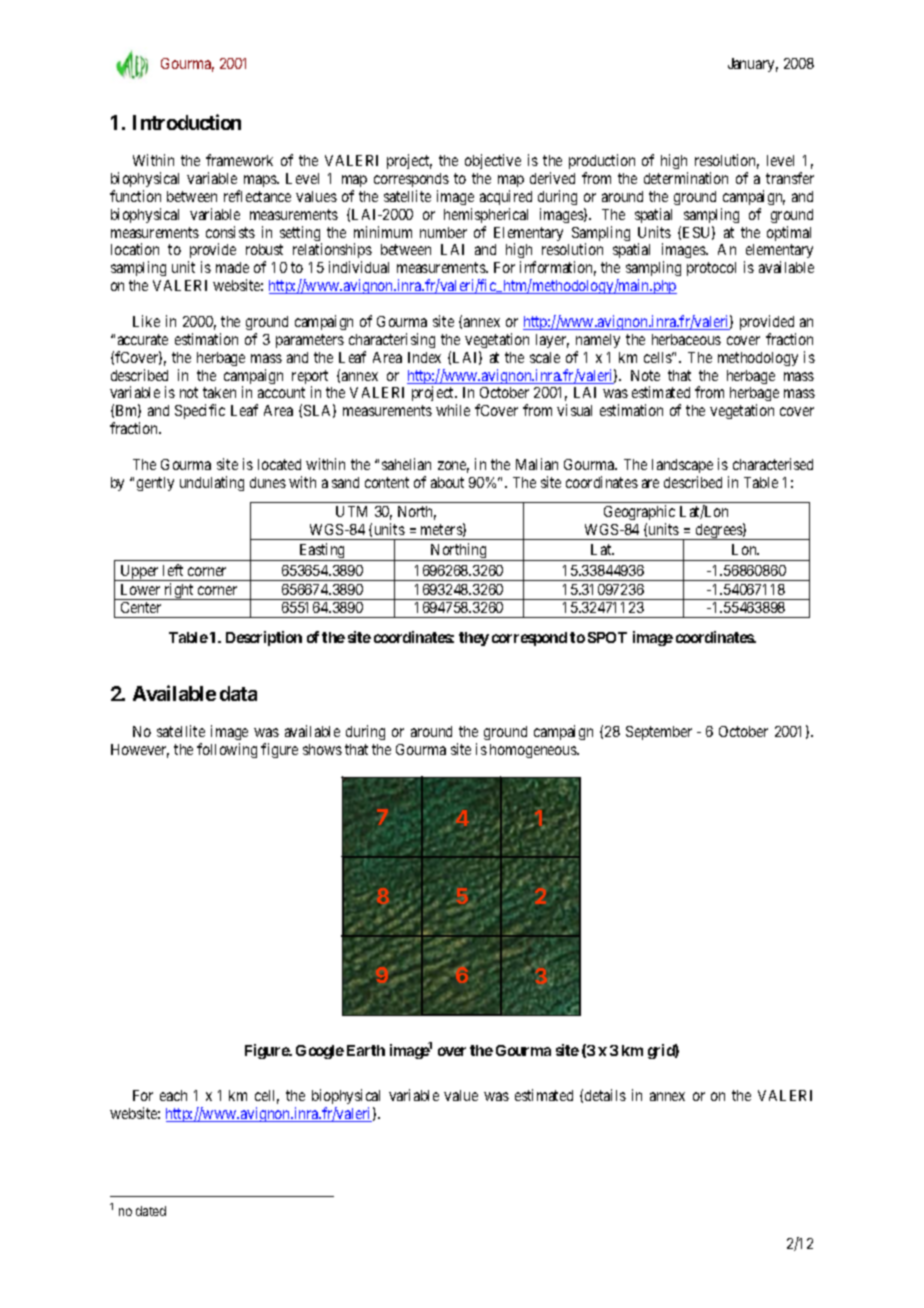 The image size is (924, 1308). Describe the element at coordinates (682, 466) in the screenshot. I see `landscape` at that location.
